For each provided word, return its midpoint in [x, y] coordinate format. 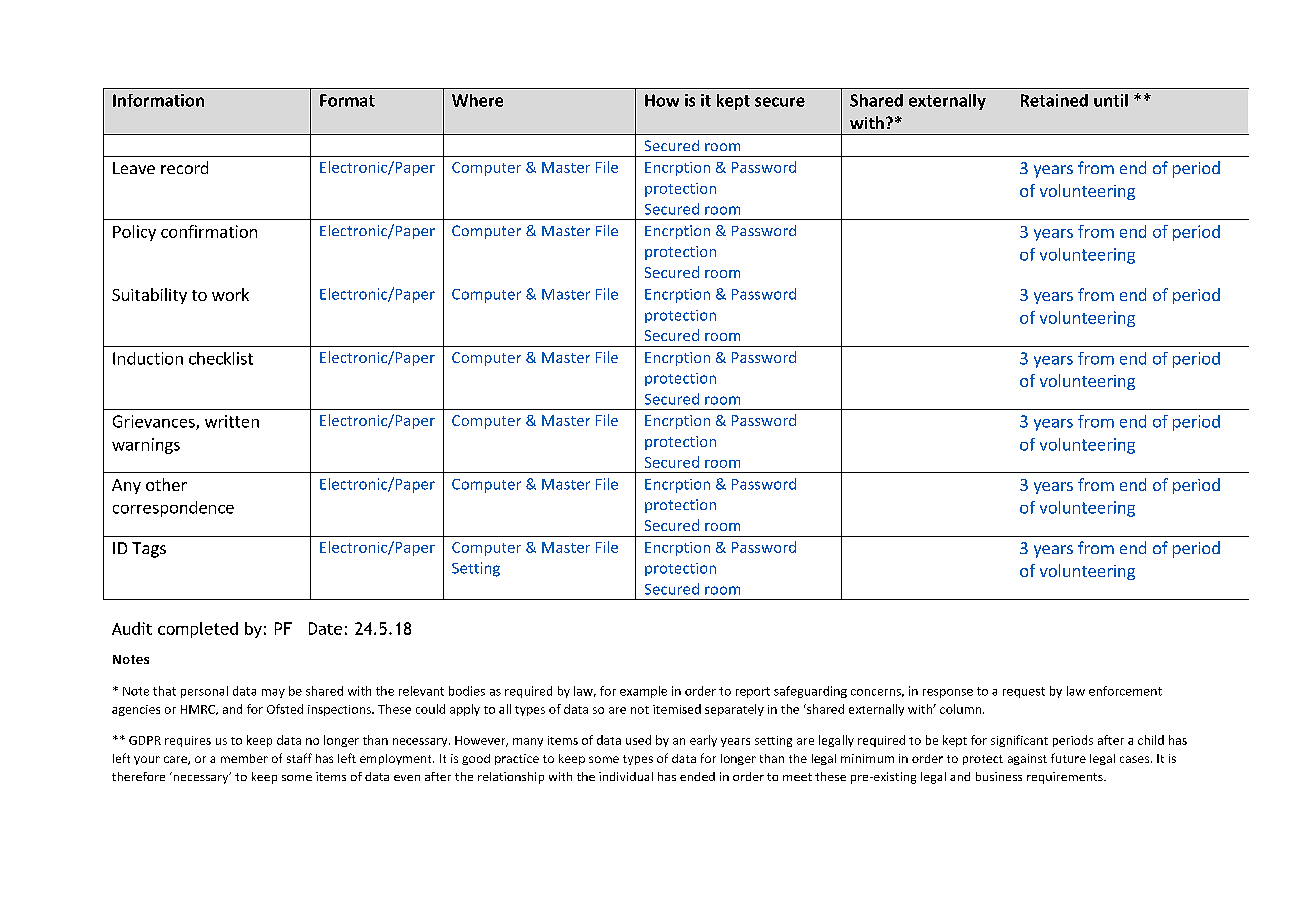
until [1111, 100]
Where [477, 100]
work [230, 294]
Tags [149, 550]
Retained [1054, 100]
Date [325, 628]
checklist [221, 358]
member [244, 758]
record [184, 167]
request [1024, 692]
